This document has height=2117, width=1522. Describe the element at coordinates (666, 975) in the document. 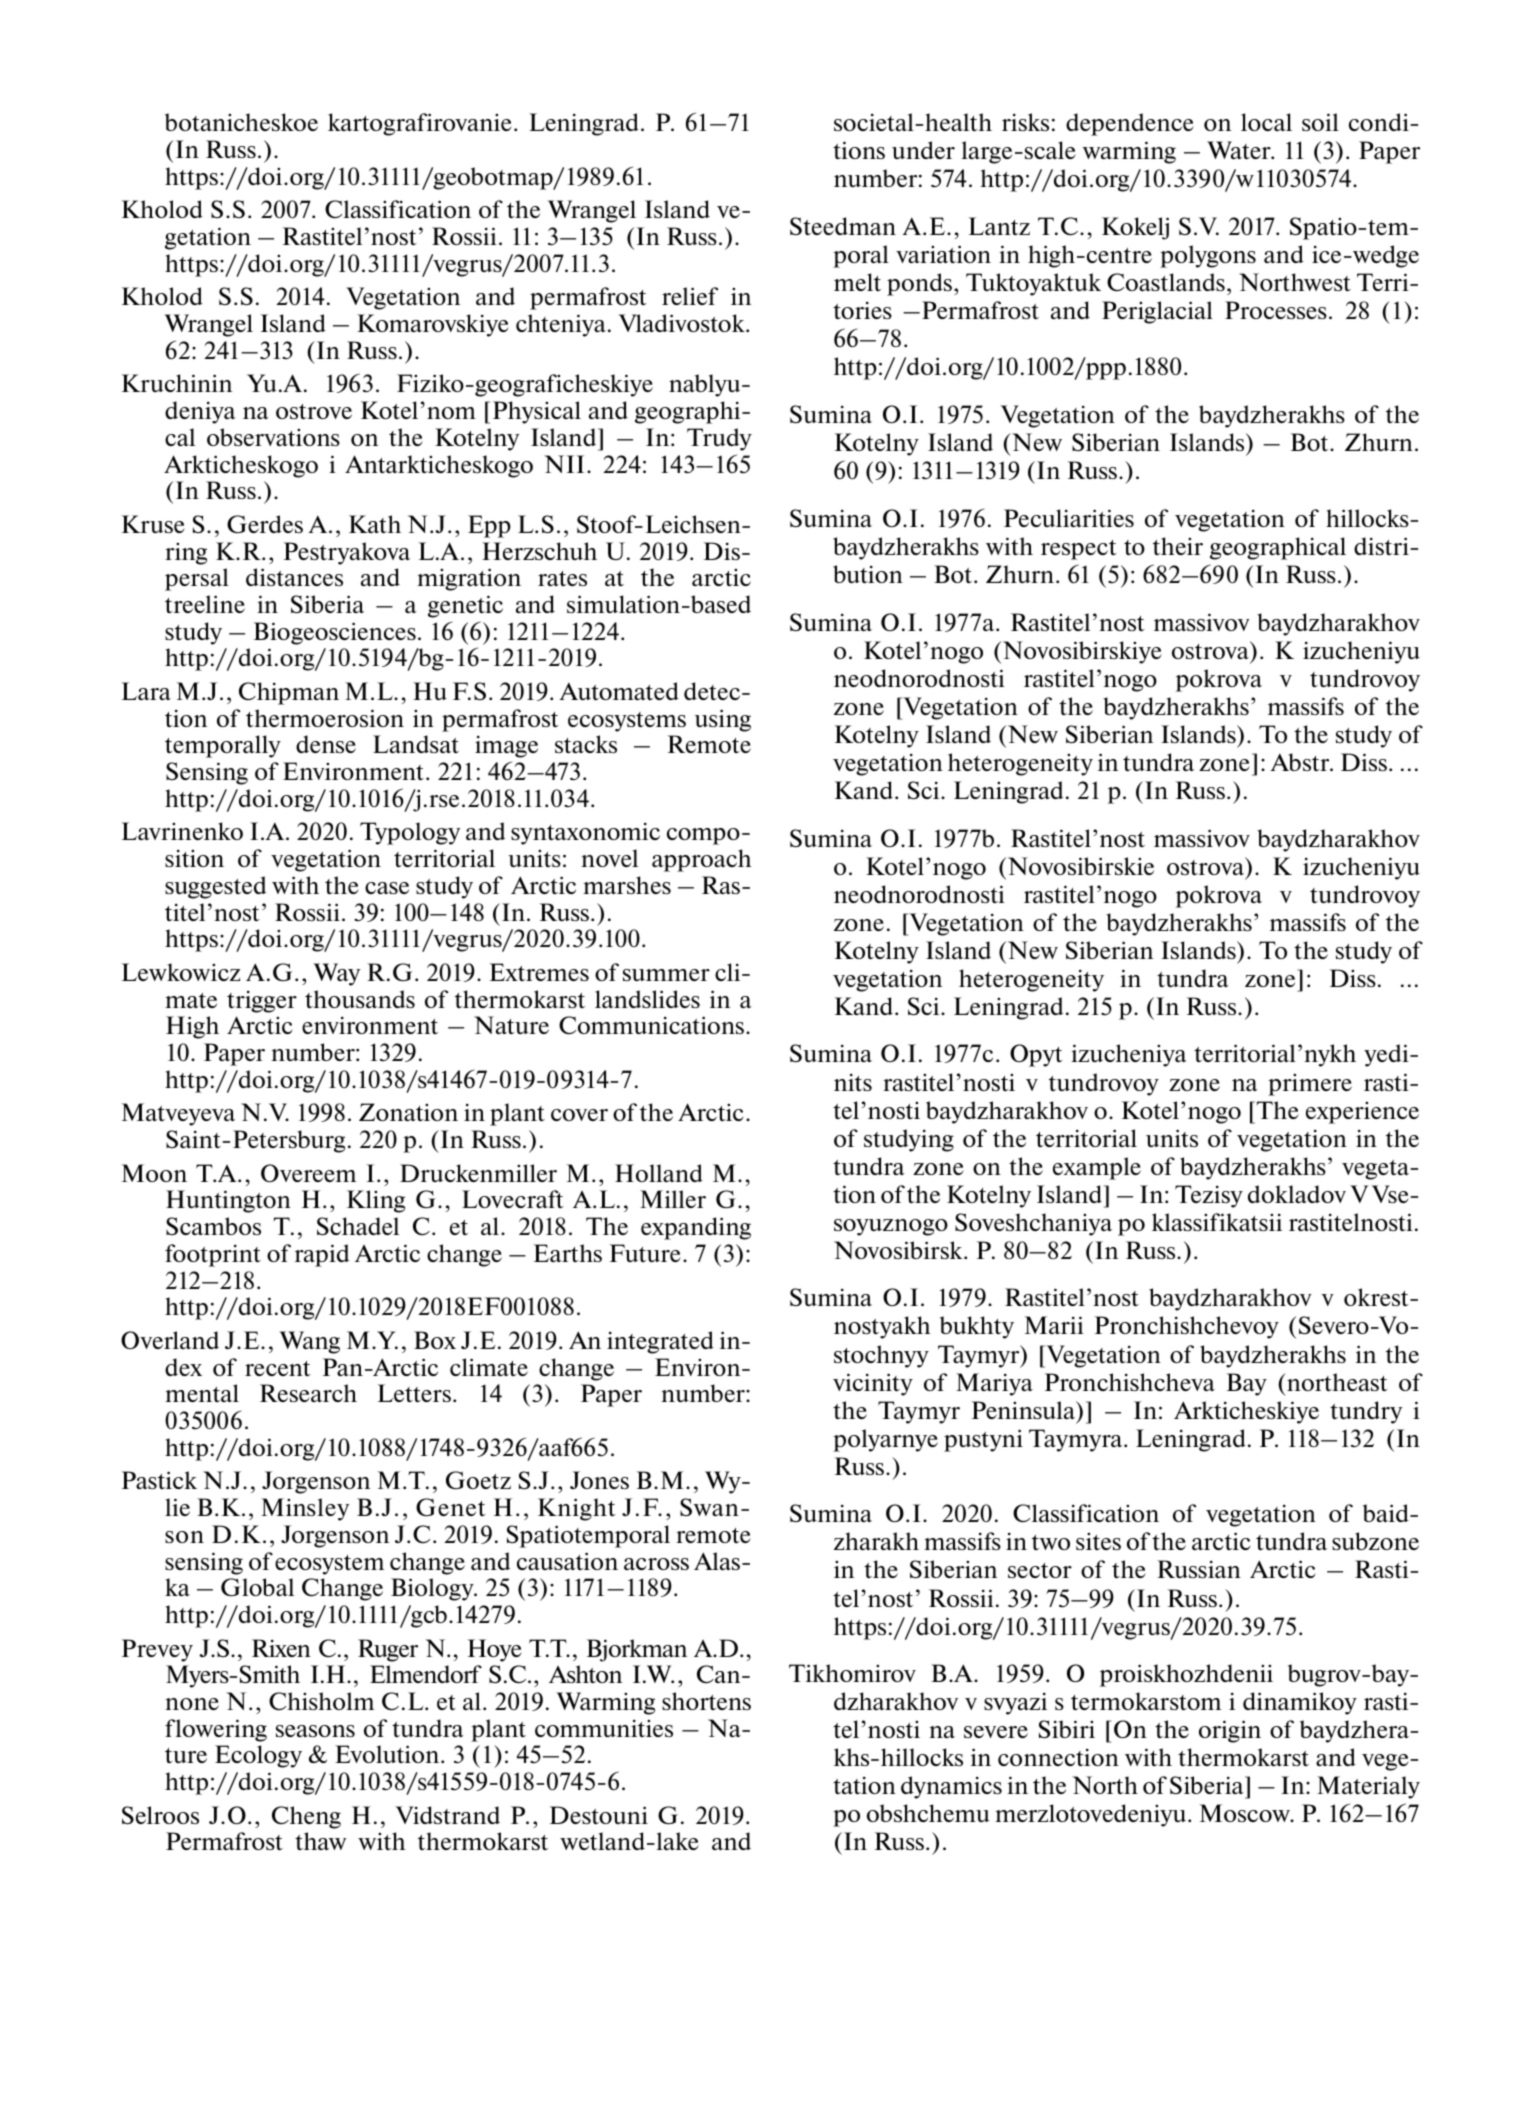

I see `summer` at that location.
